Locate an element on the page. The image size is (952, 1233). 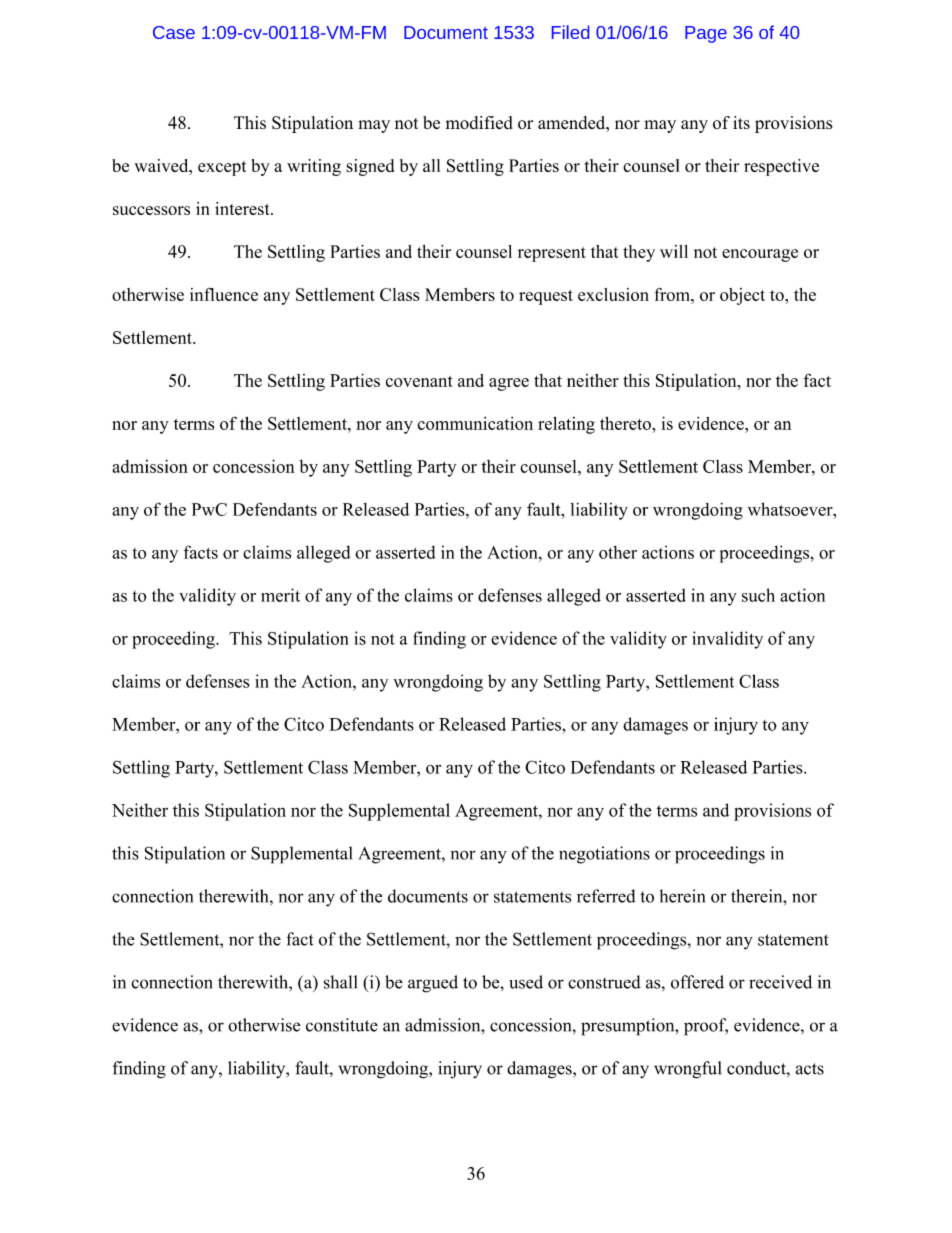
constitute is located at coordinates (342, 1025).
